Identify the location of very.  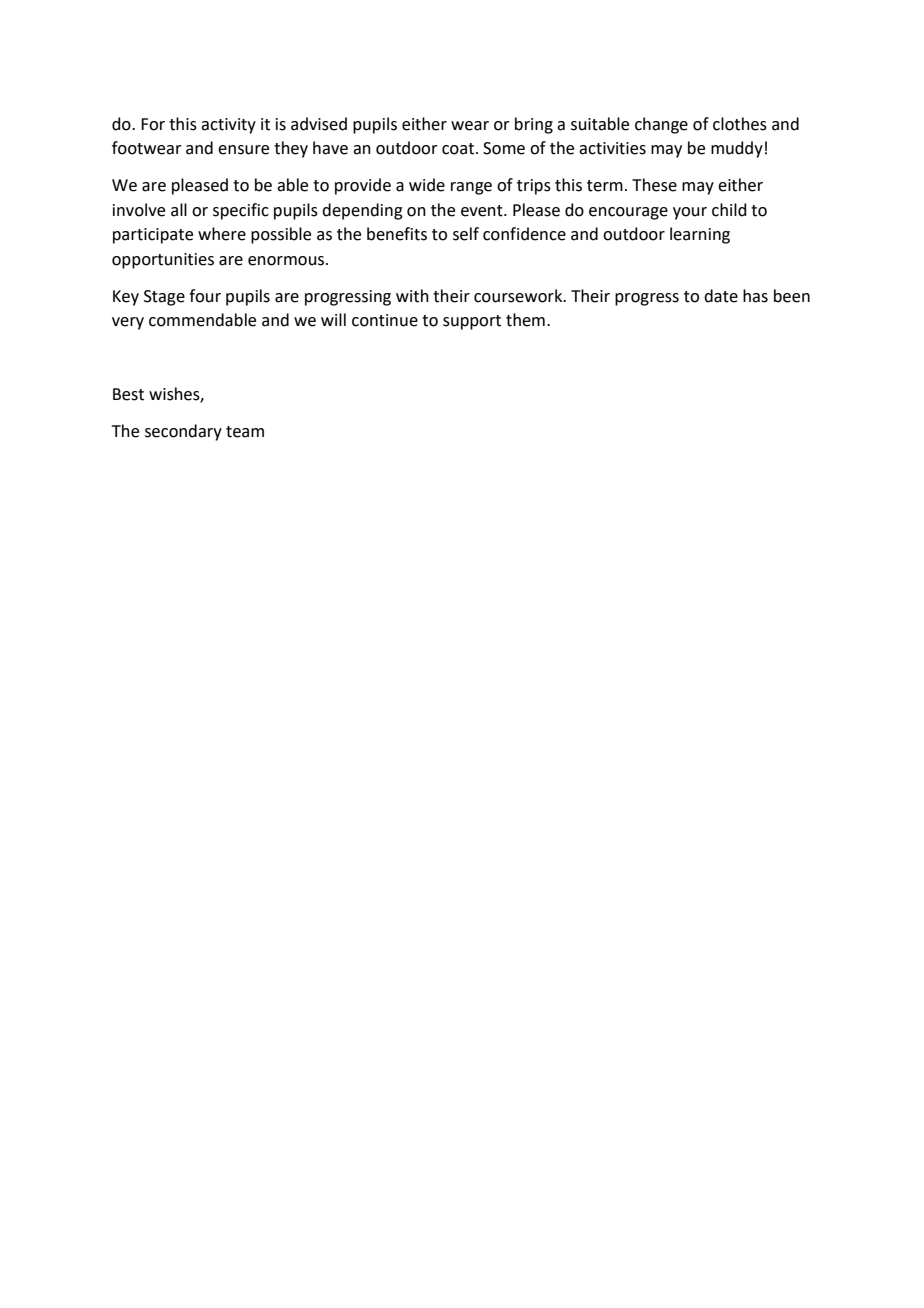
(128, 323).
